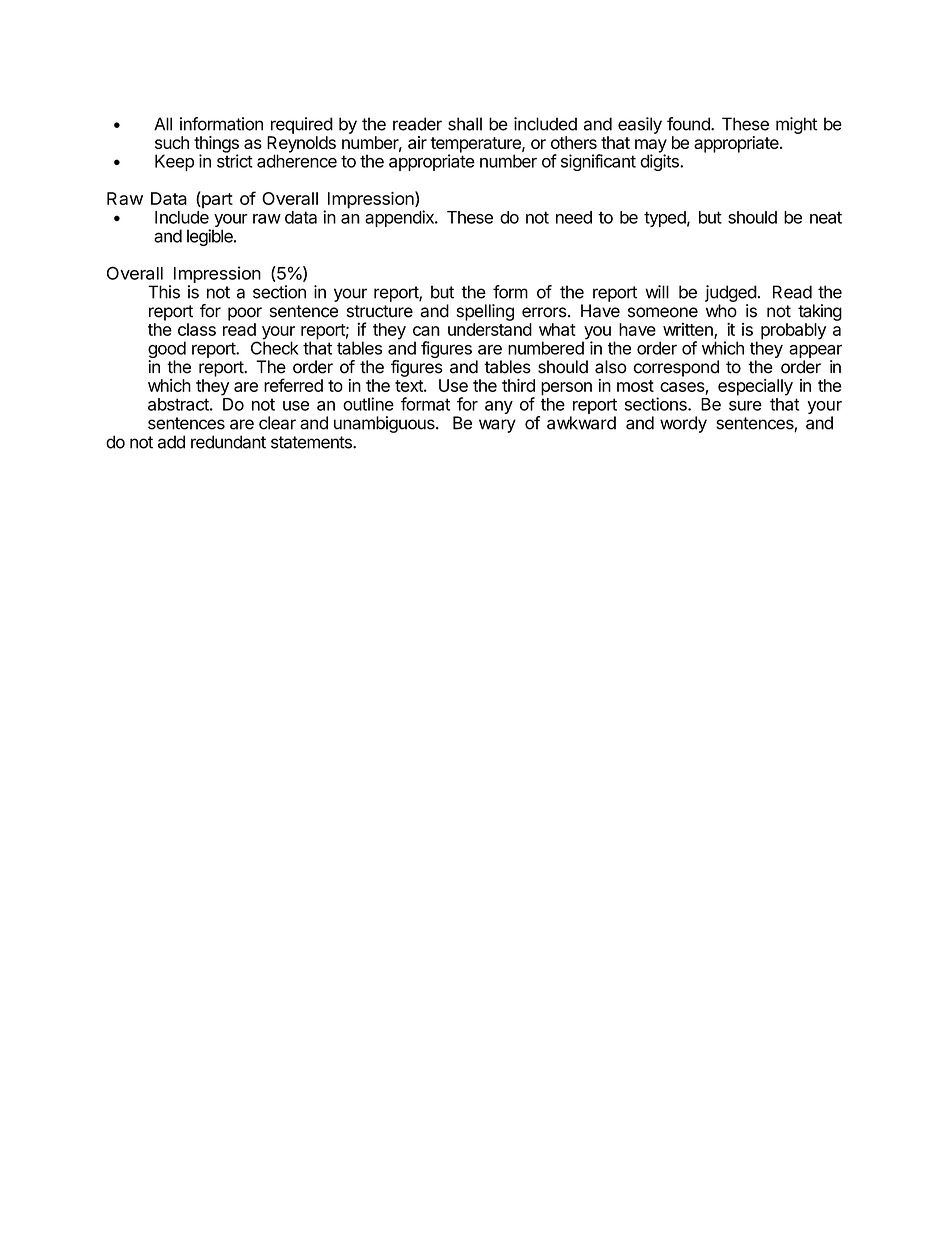 The width and height of the image is (952, 1233). I want to click on appear, so click(815, 351).
